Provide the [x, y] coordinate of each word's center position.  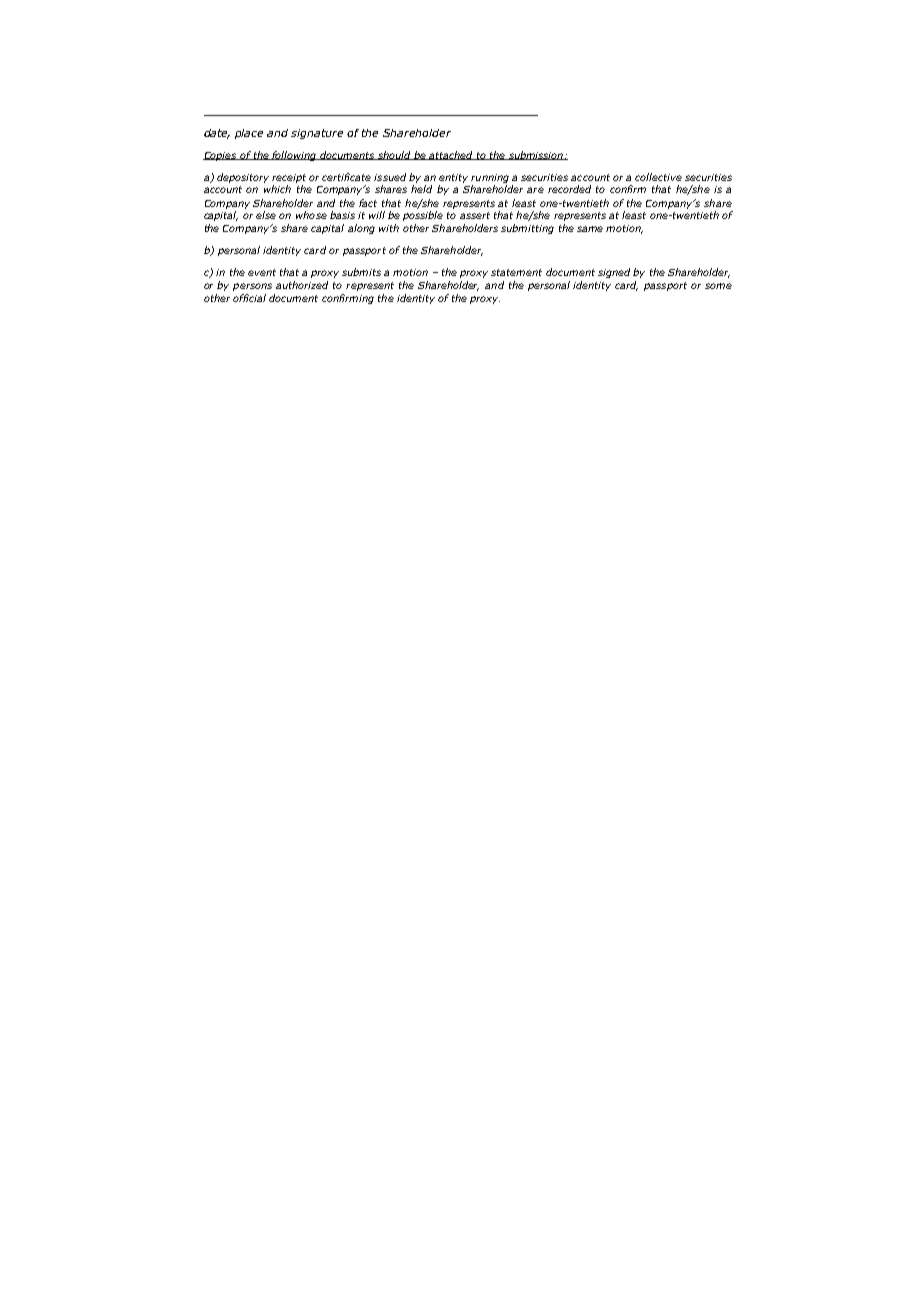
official [249, 298]
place [249, 134]
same [590, 229]
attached [451, 155]
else [266, 215]
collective [658, 177]
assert [475, 215]
